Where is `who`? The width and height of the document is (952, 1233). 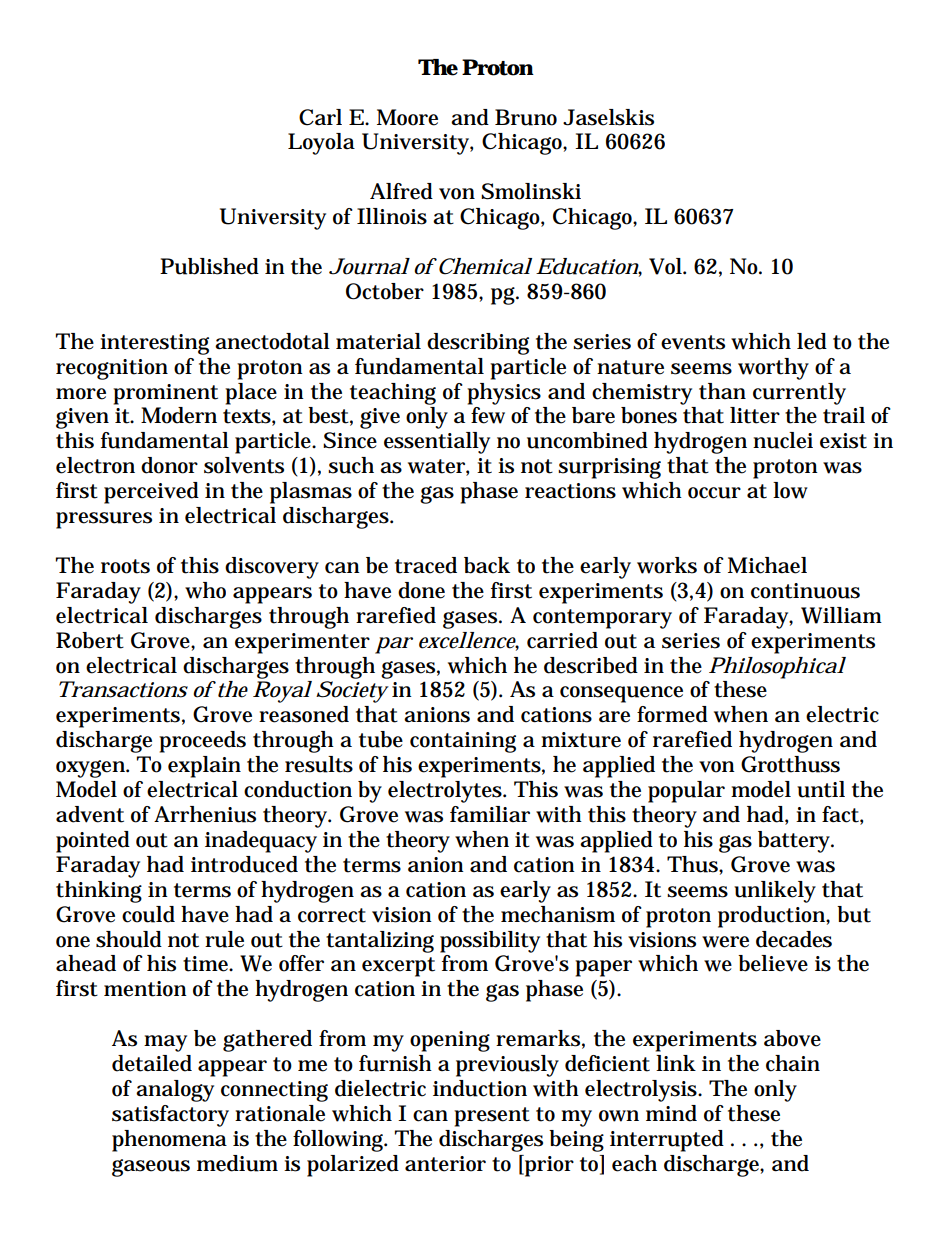 who is located at coordinates (205, 590).
